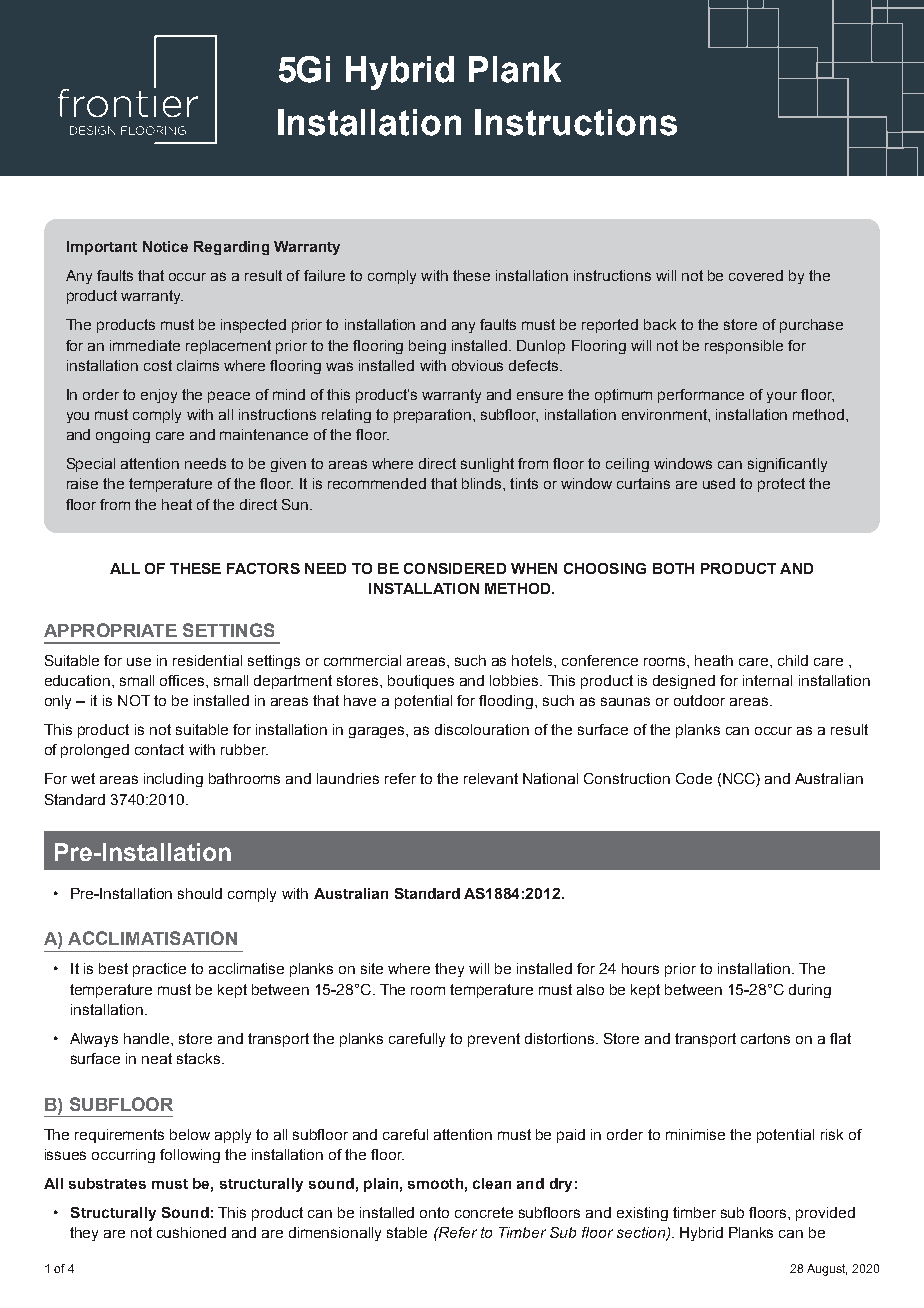 Image resolution: width=924 pixels, height=1308 pixels. I want to click on covered, so click(756, 275).
